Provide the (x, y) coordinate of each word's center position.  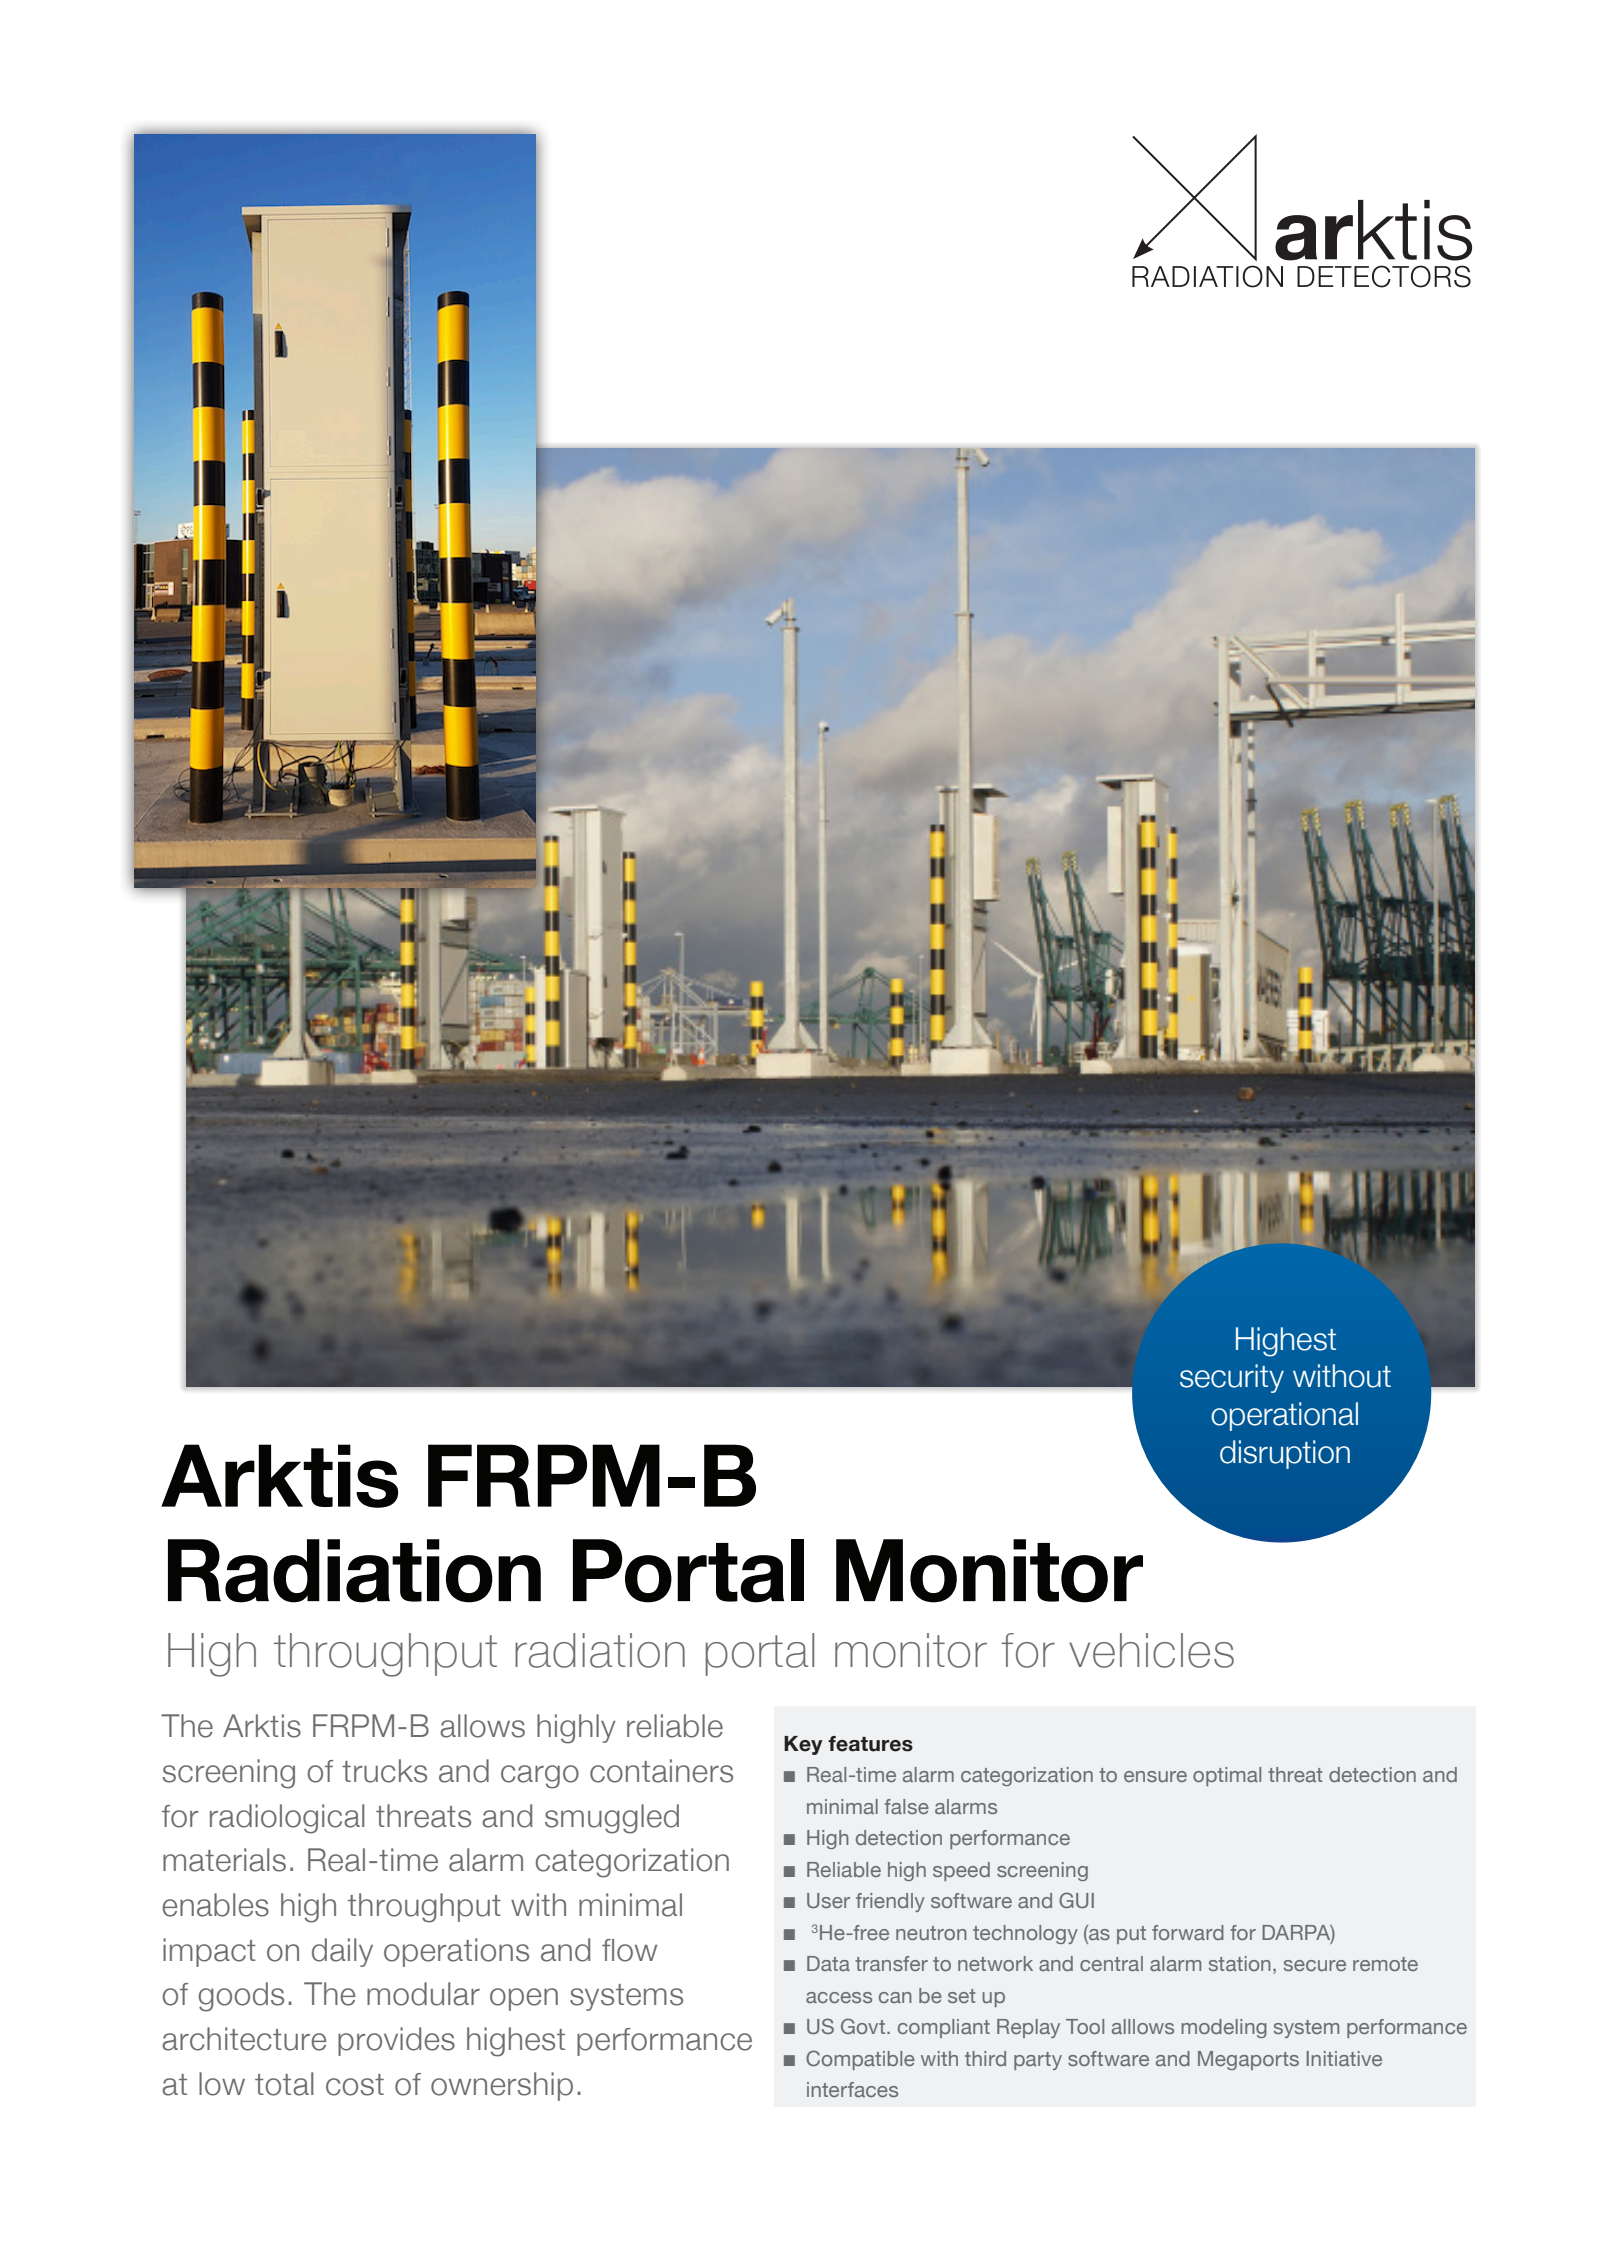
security (1232, 1378)
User (828, 1900)
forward (1188, 1932)
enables (216, 1905)
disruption (1285, 1454)
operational (1284, 1416)
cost (355, 2085)
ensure (1155, 1776)
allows (482, 1726)
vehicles (1151, 1650)
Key (803, 1745)
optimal (1227, 1776)
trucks (384, 1771)
